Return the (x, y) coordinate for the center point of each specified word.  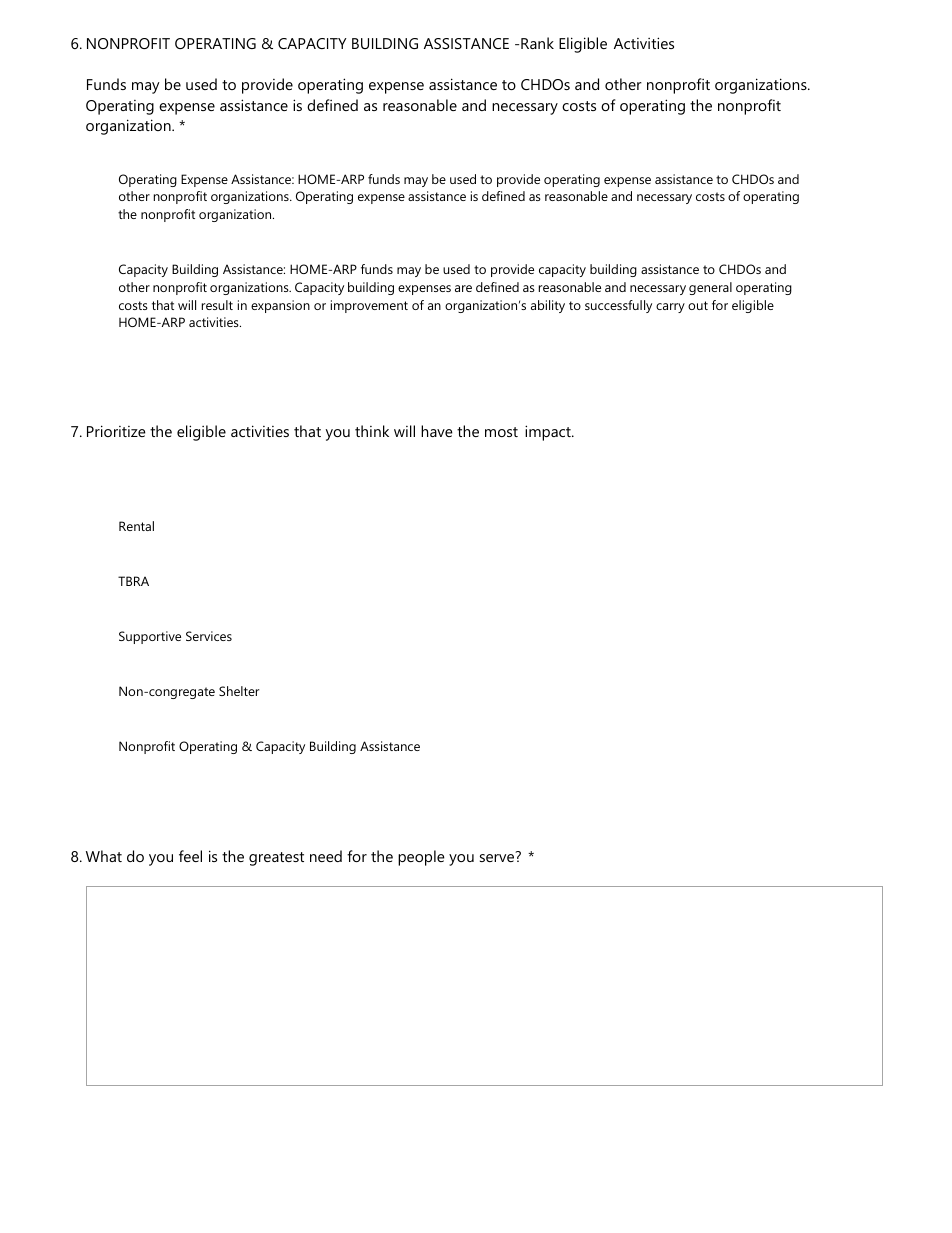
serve (498, 857)
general (710, 288)
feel (190, 856)
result (217, 305)
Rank (537, 43)
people (421, 858)
